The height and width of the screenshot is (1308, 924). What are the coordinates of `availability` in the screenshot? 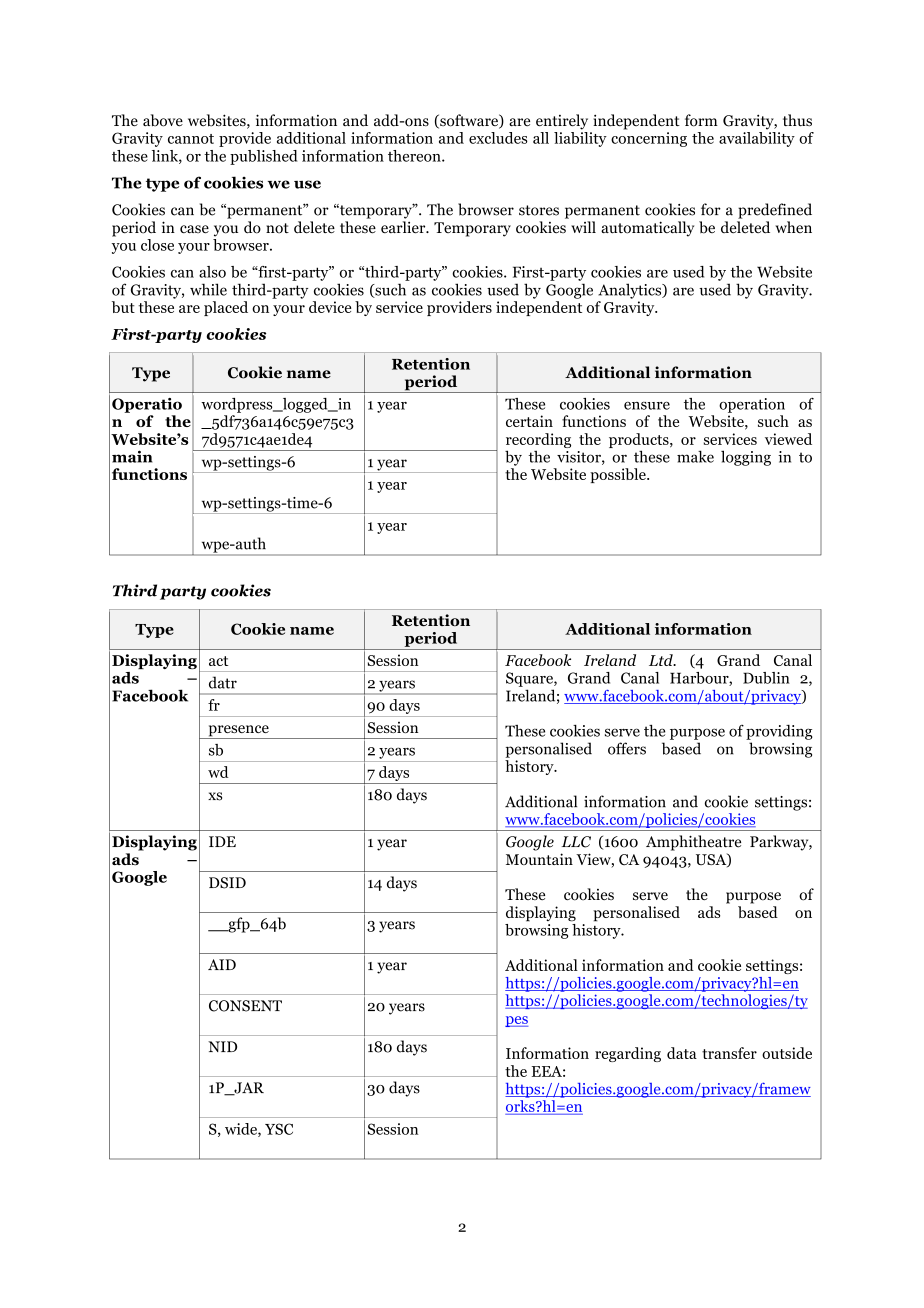 It's located at (757, 139).
